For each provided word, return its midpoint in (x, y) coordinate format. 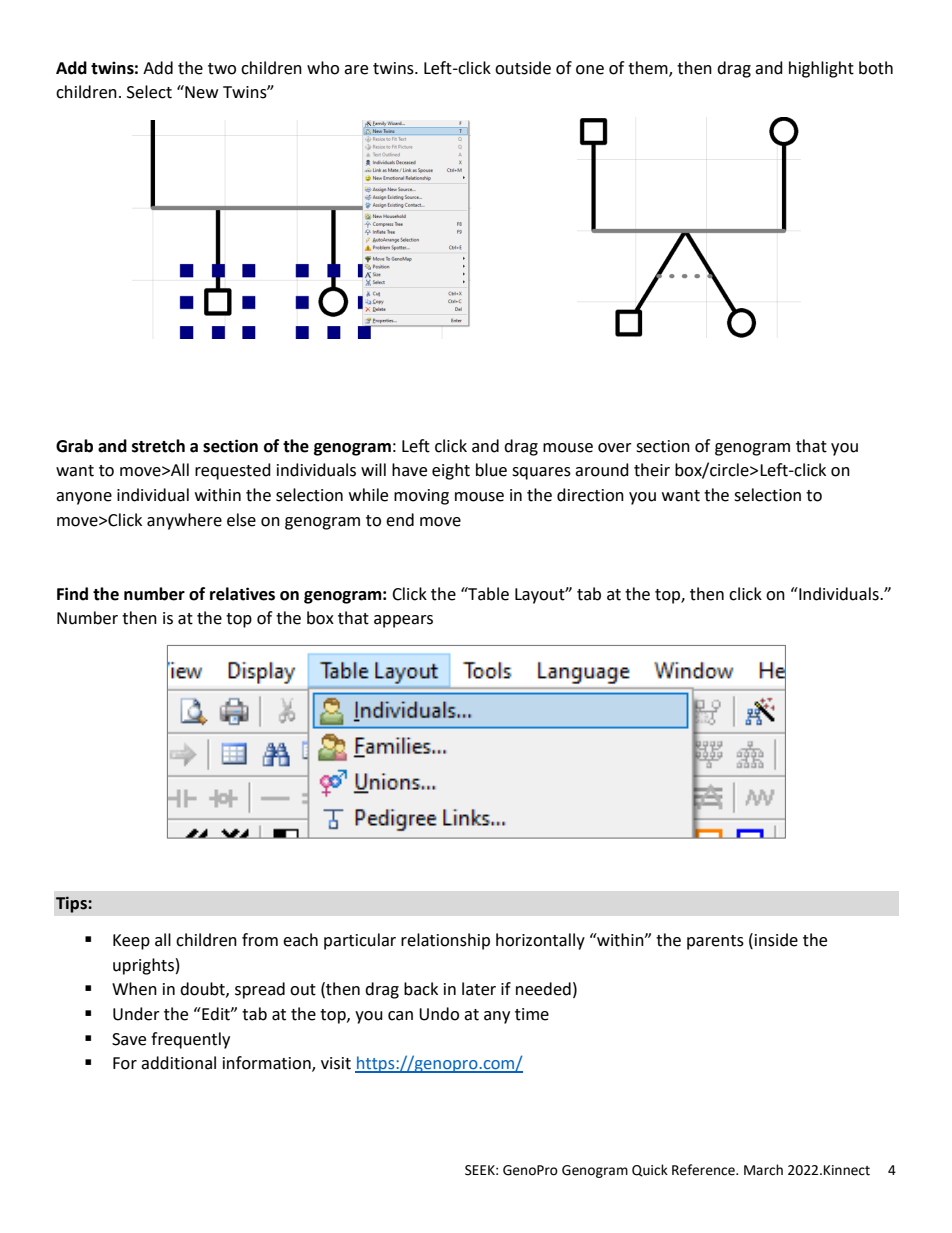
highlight (821, 69)
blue (491, 470)
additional (178, 1063)
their (652, 470)
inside (776, 940)
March (763, 1170)
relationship (445, 941)
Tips (72, 904)
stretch (158, 446)
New (200, 92)
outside (523, 68)
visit (336, 1063)
